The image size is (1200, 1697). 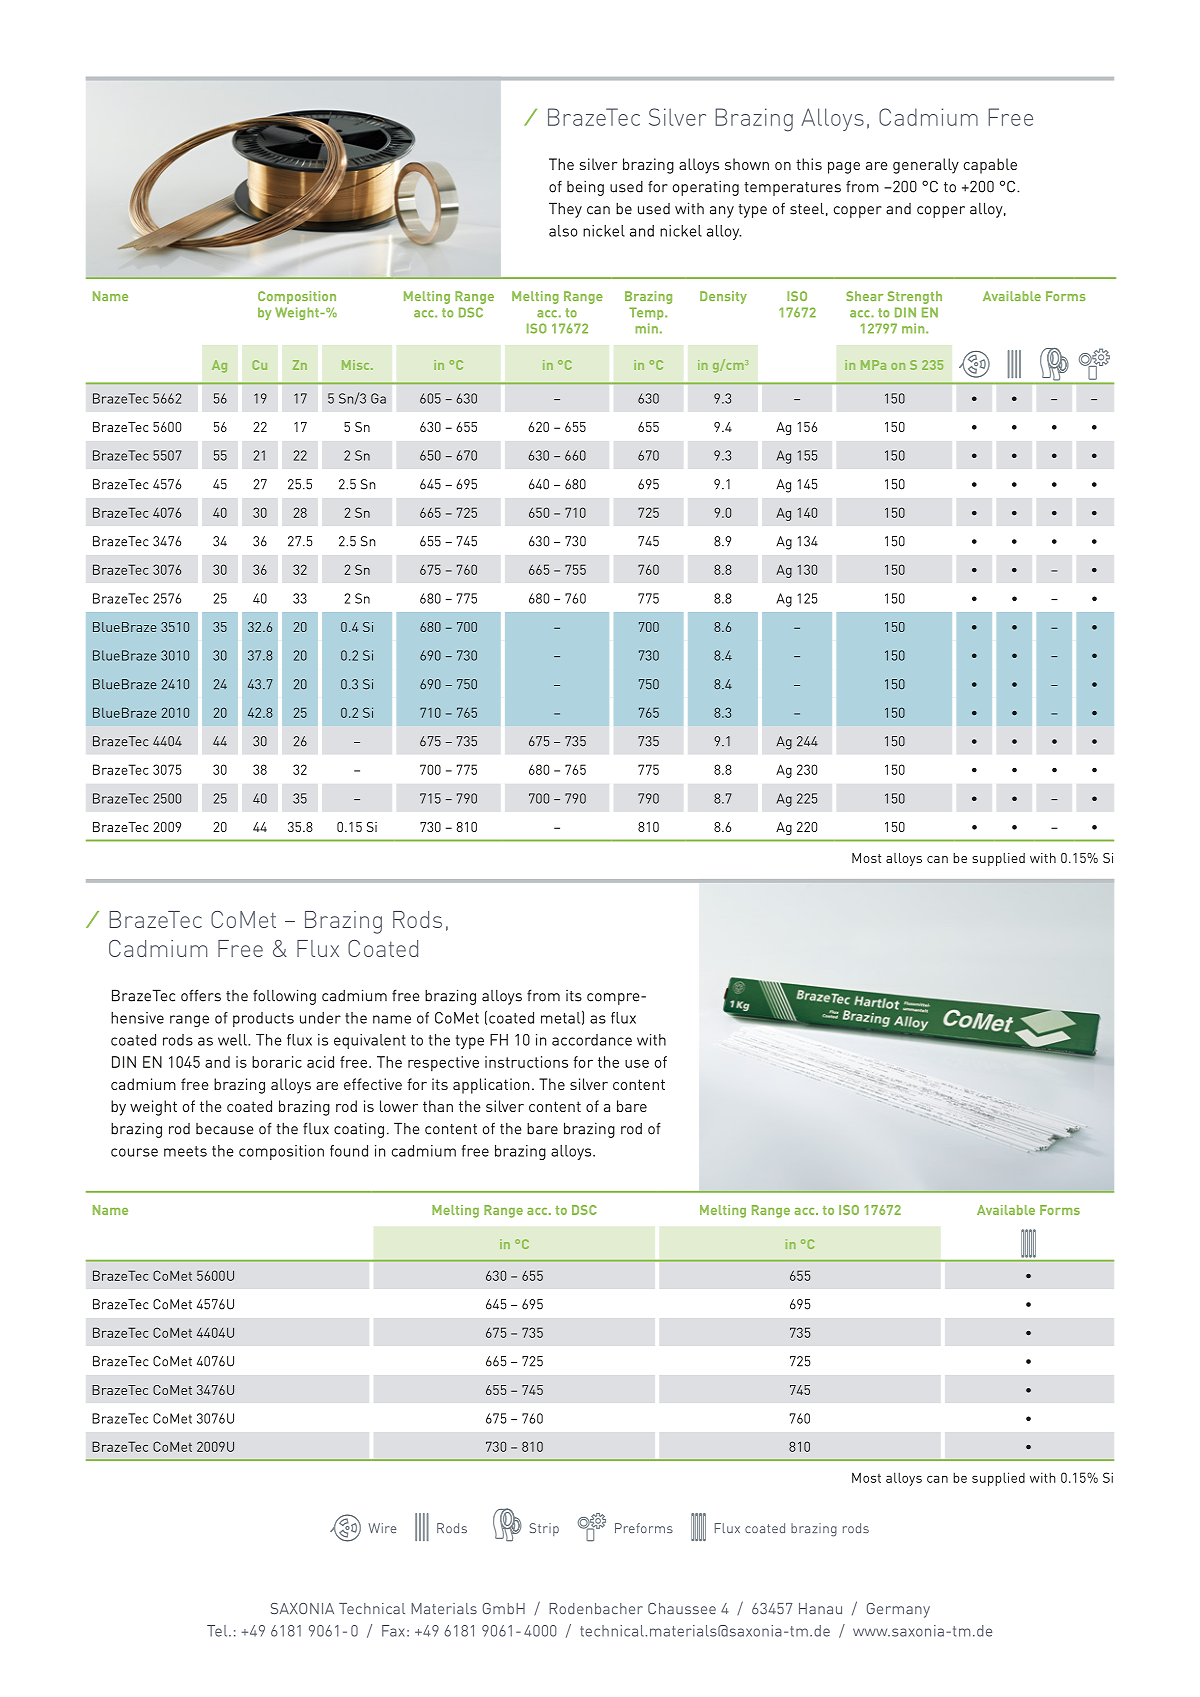 What do you see at coordinates (926, 166) in the screenshot?
I see `generally` at bounding box center [926, 166].
